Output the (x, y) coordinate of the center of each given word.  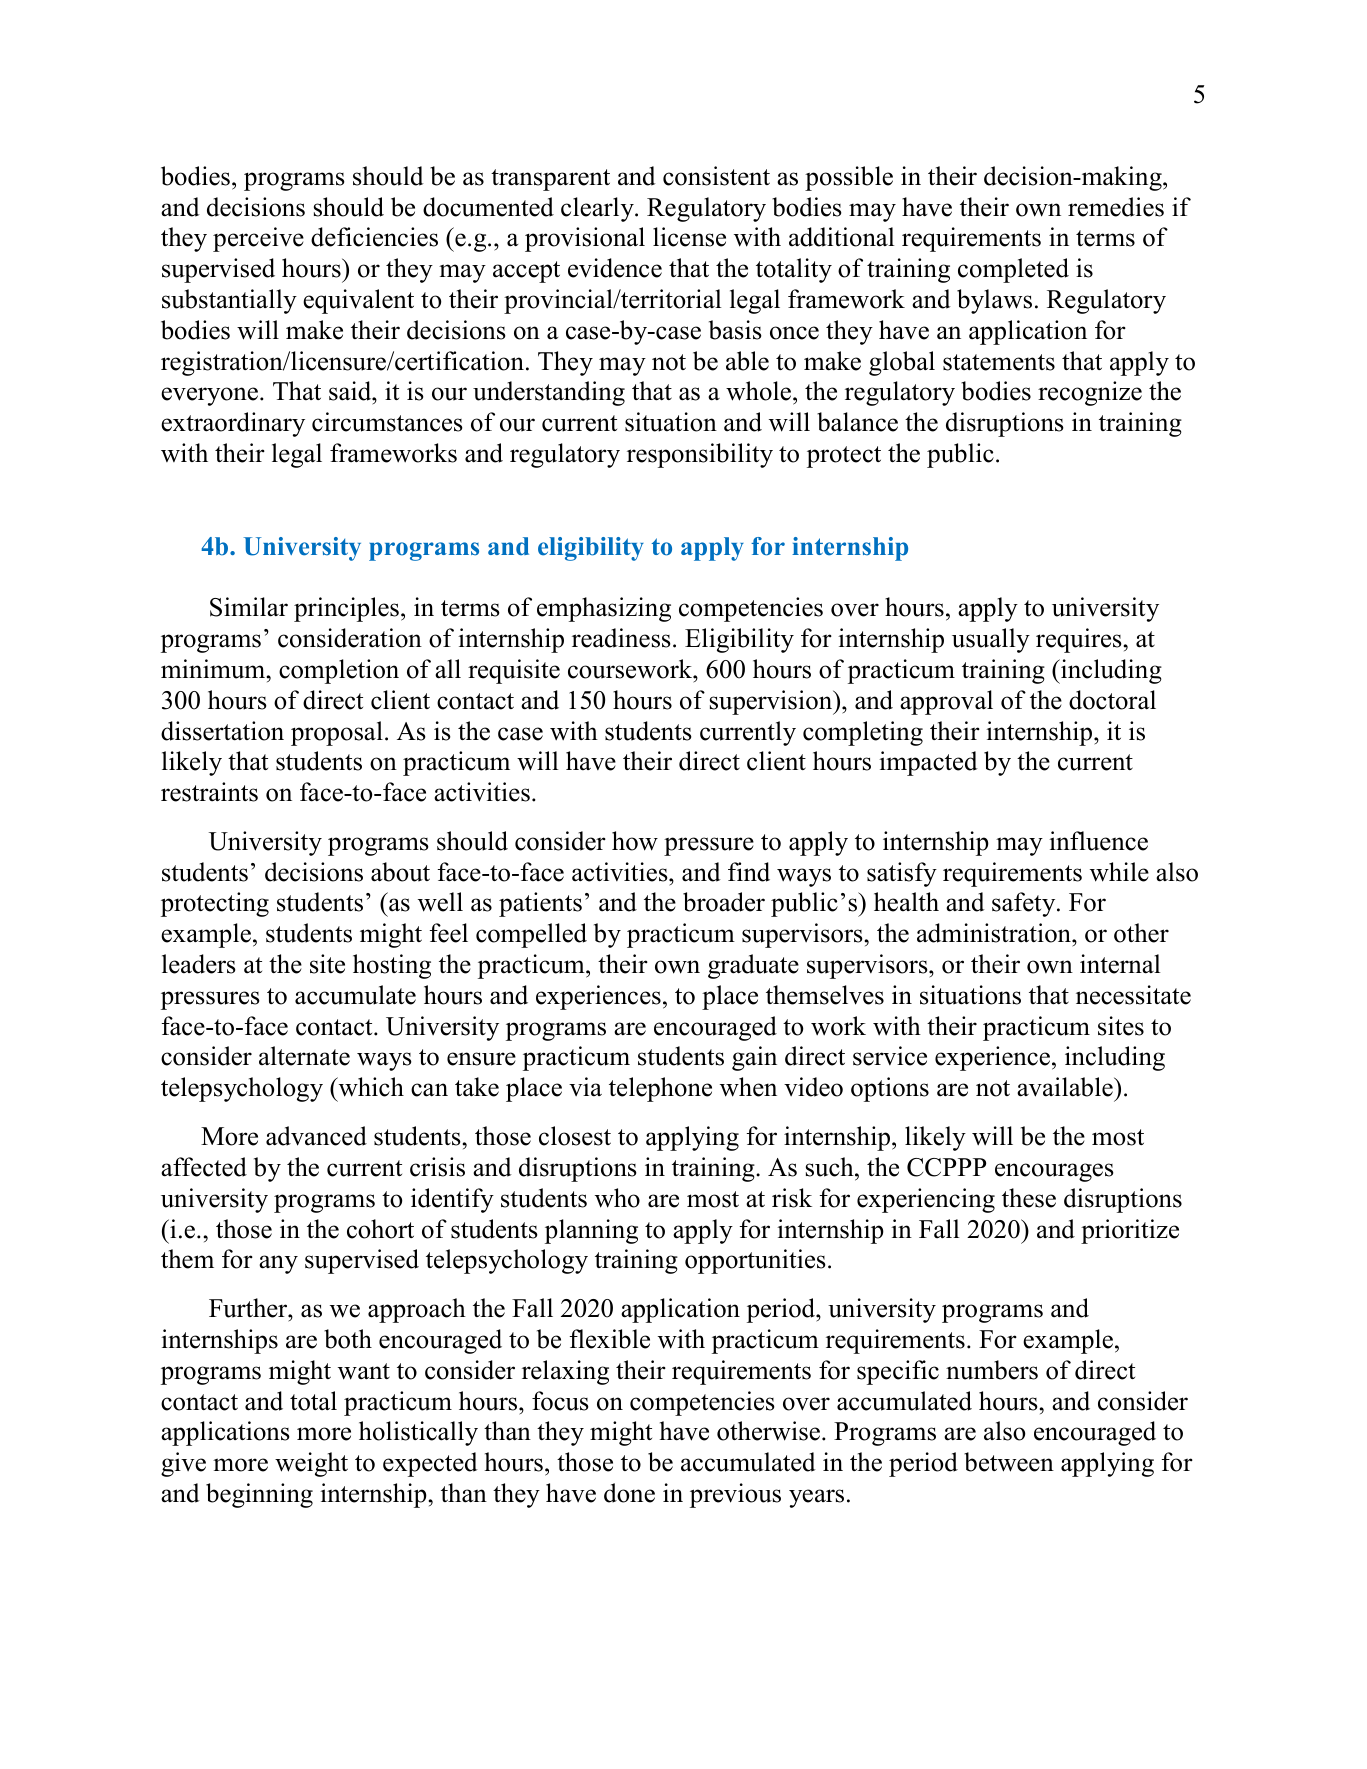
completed (1013, 270)
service (890, 1056)
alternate (304, 1056)
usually (991, 640)
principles (346, 609)
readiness (621, 638)
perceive (258, 239)
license (689, 237)
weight (311, 1464)
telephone (660, 1089)
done (629, 1493)
